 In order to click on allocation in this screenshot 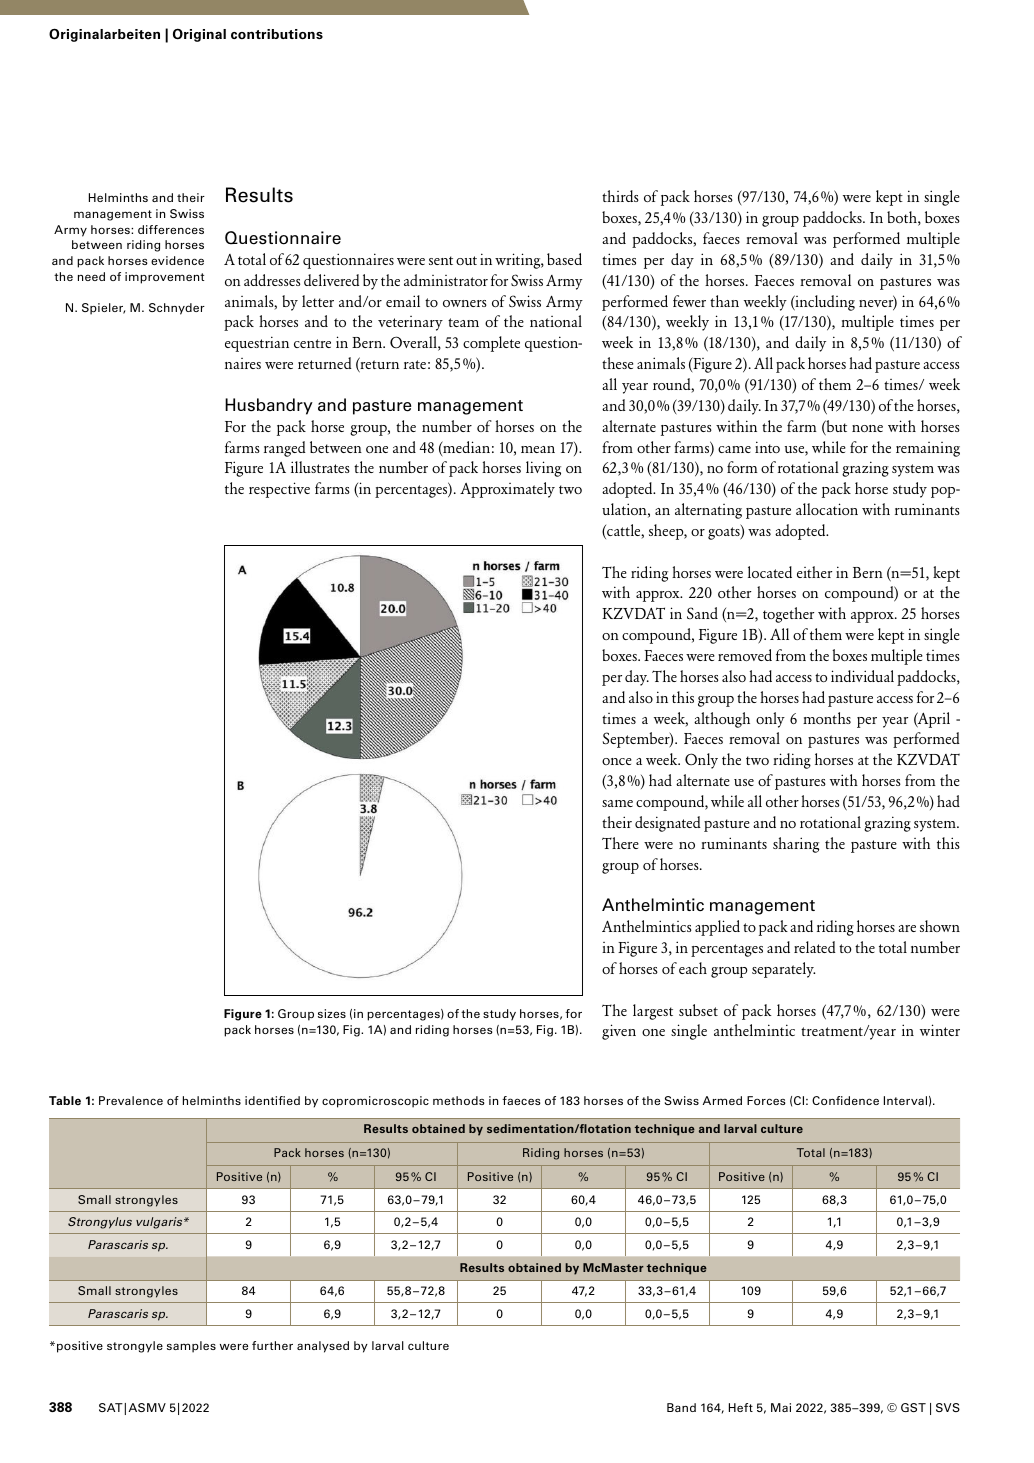, I will do `click(827, 509)`.
